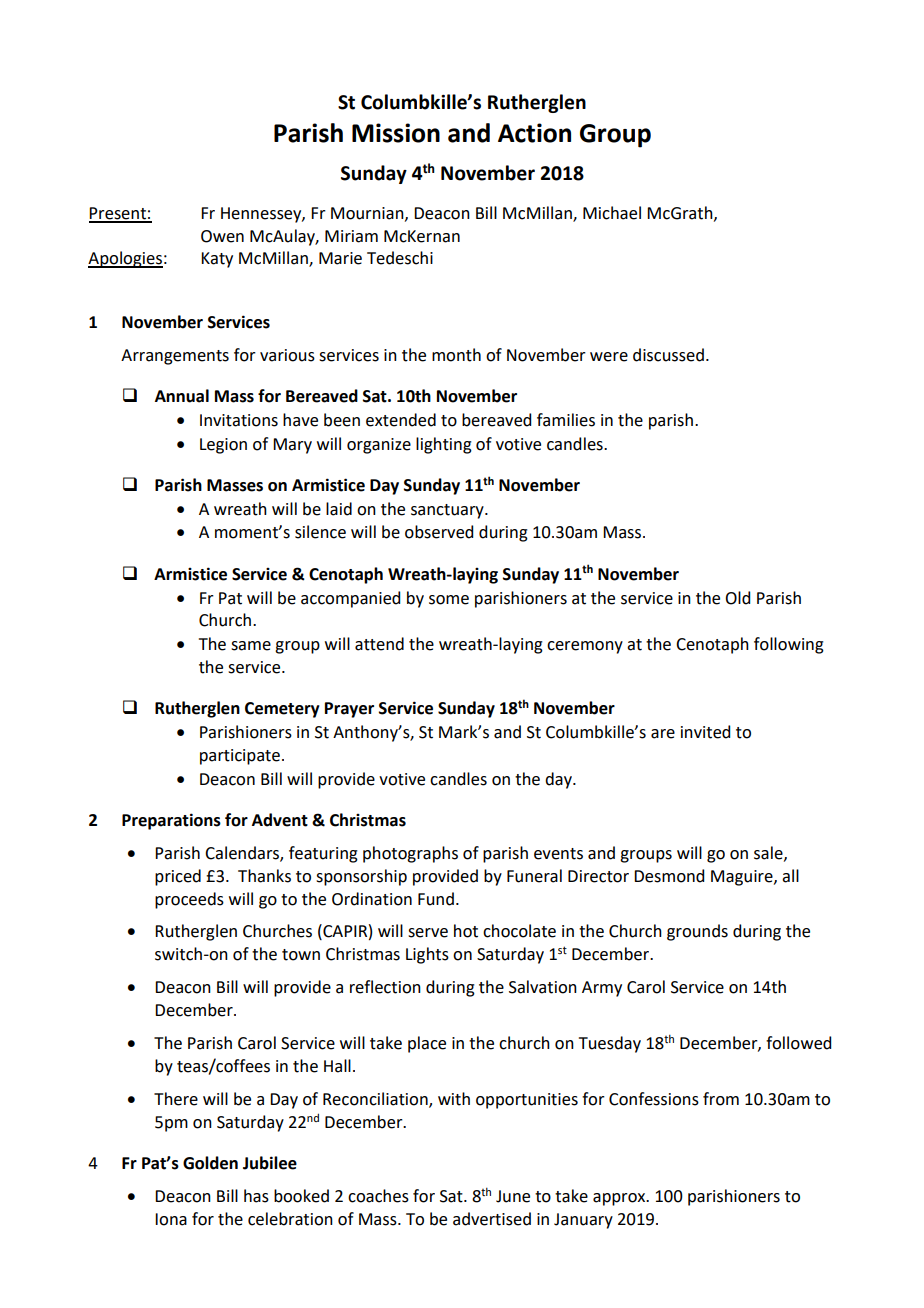 The image size is (924, 1308). Describe the element at coordinates (210, 1163) in the screenshot. I see `Golden` at that location.
